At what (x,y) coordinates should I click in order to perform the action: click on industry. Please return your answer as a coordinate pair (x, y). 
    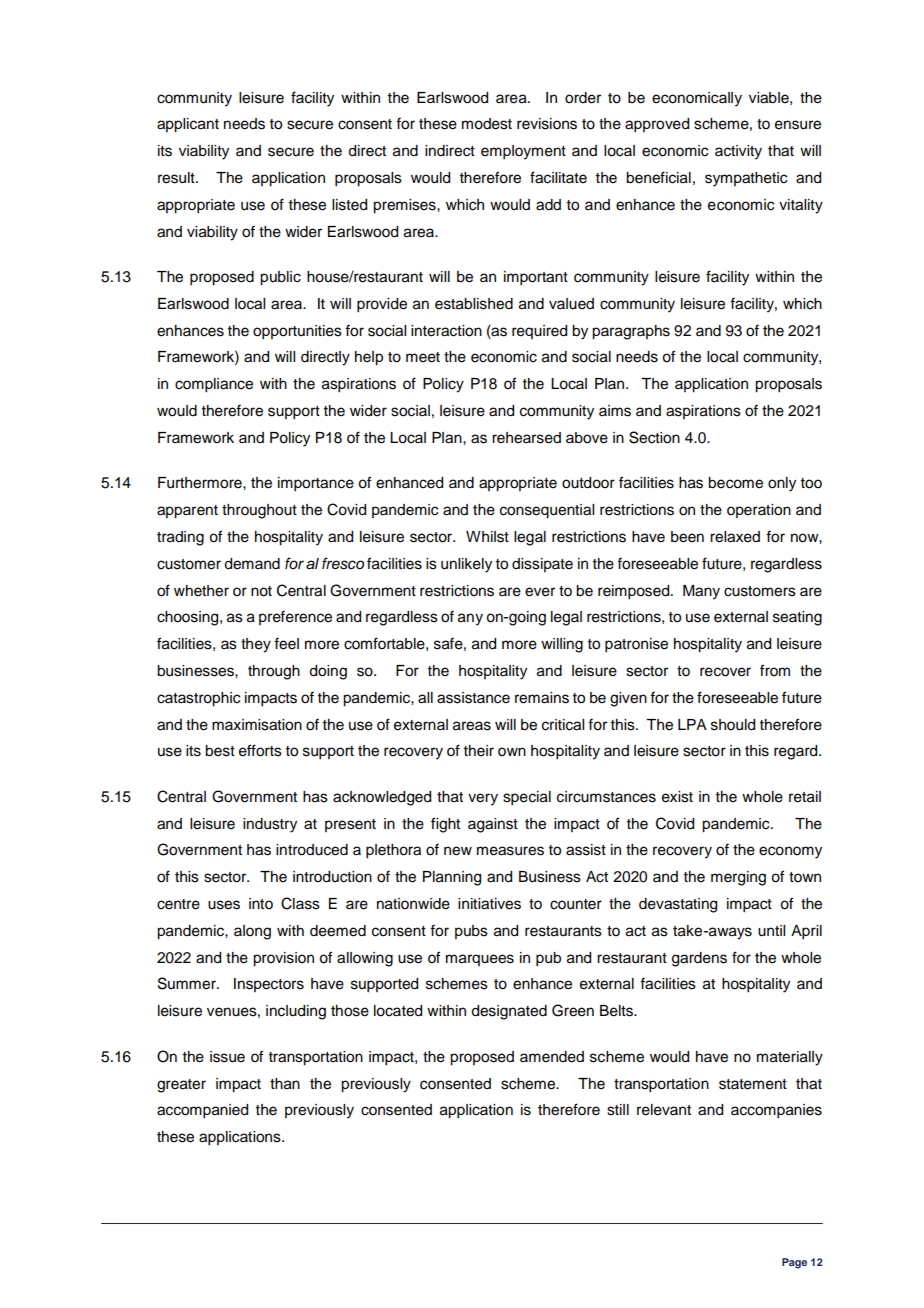
    Looking at the image, I should click on (270, 825).
